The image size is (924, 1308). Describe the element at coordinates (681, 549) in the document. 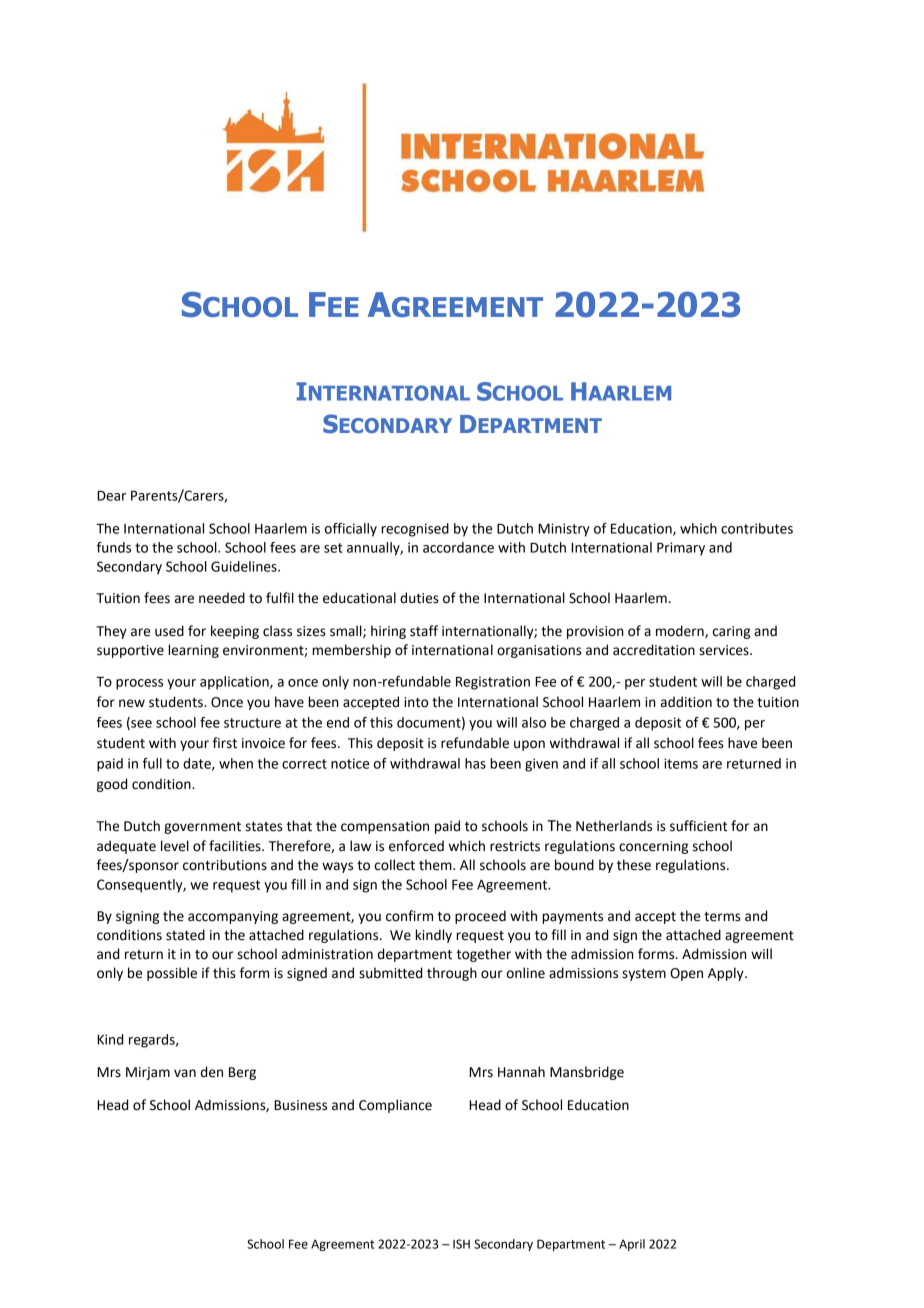

I see `Primary` at that location.
